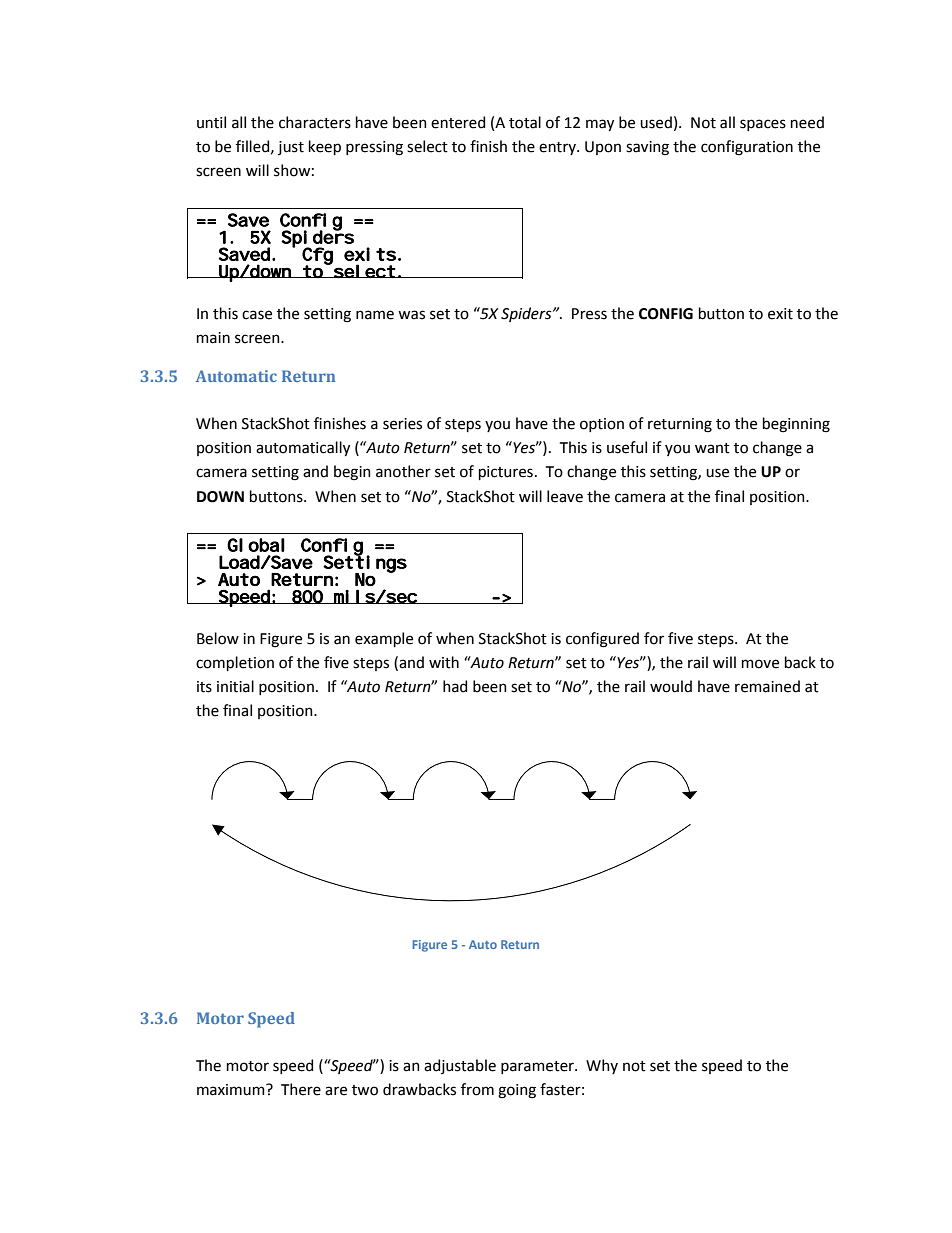 The width and height of the screenshot is (952, 1233). What do you see at coordinates (218, 638) in the screenshot?
I see `Below` at bounding box center [218, 638].
